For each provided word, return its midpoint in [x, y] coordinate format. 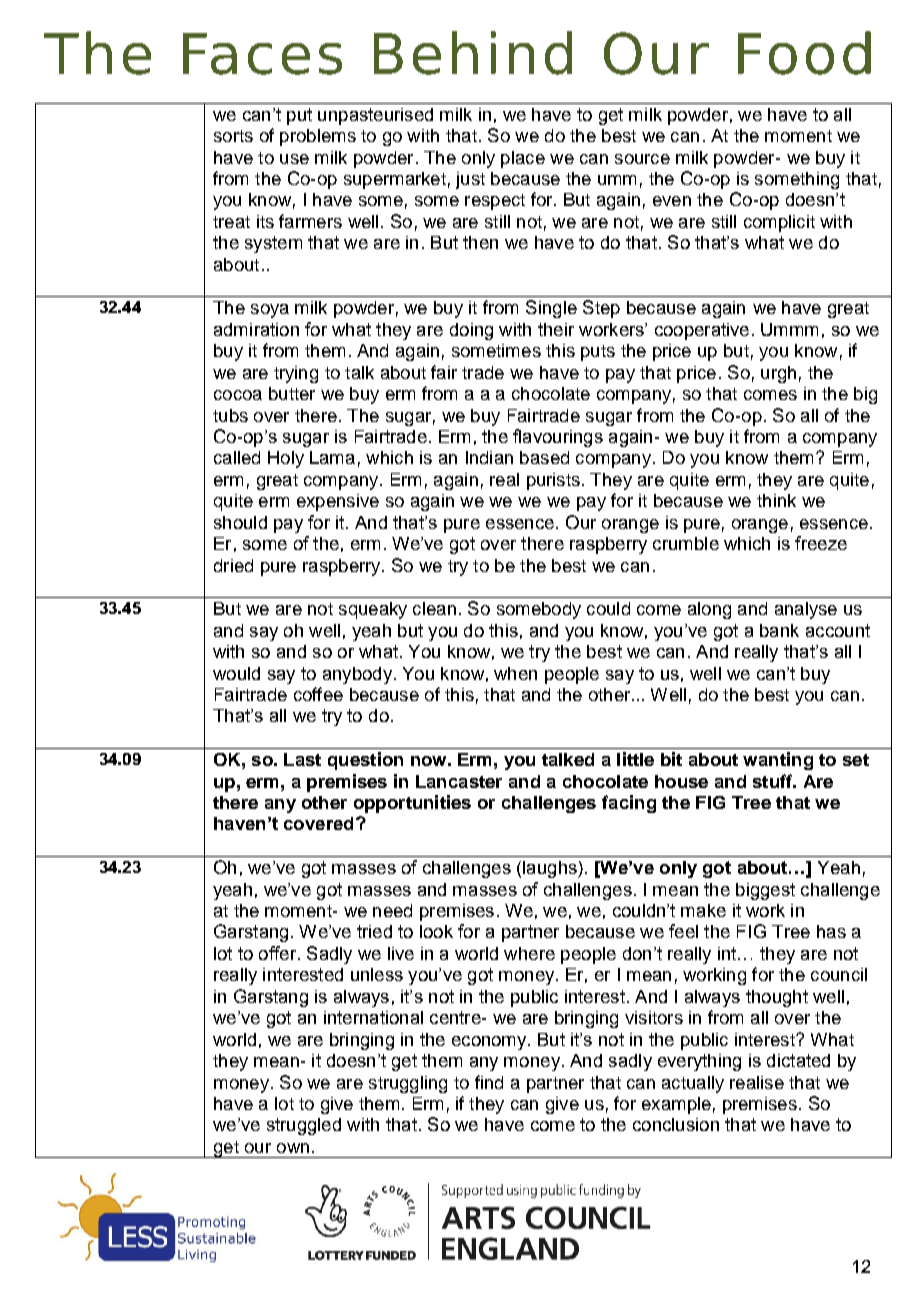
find [489, 1082]
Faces [262, 54]
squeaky [373, 610]
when [515, 673]
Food [804, 53]
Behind [473, 53]
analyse [806, 610]
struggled [304, 1126]
